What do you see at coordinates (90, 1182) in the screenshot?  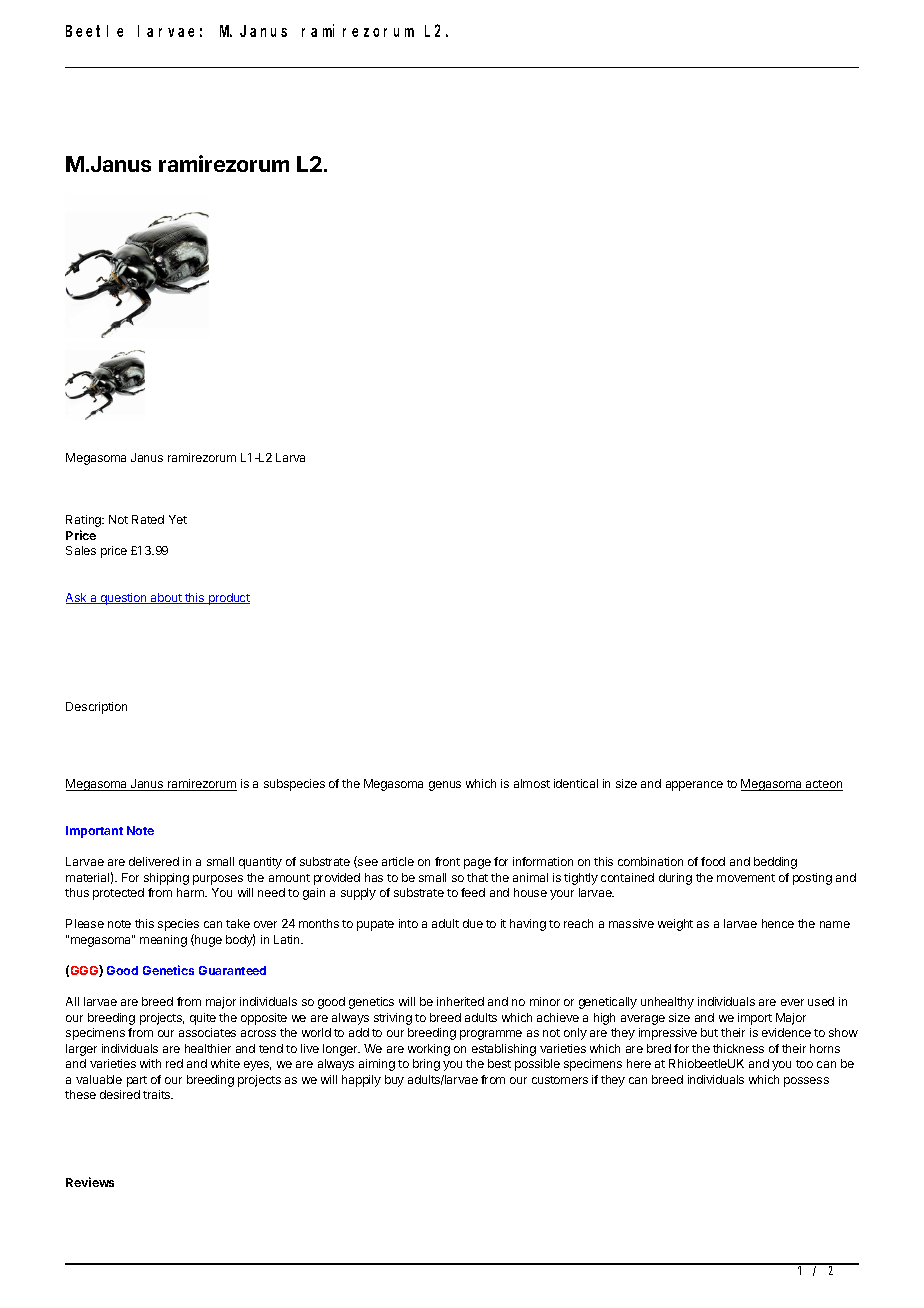 I see `Reviews` at bounding box center [90, 1182].
